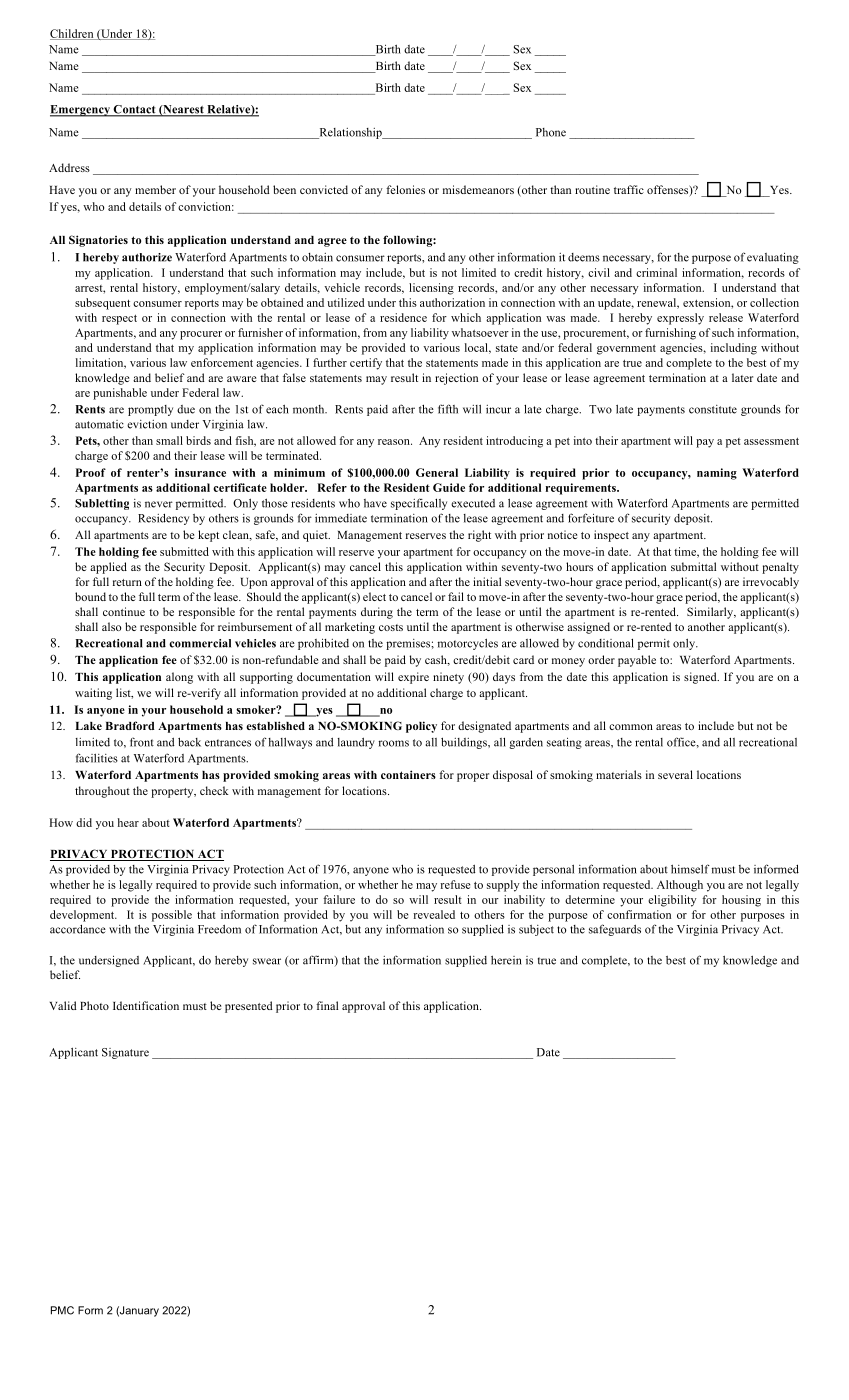 Image resolution: width=849 pixels, height=1400 pixels. I want to click on payable, so click(637, 661).
